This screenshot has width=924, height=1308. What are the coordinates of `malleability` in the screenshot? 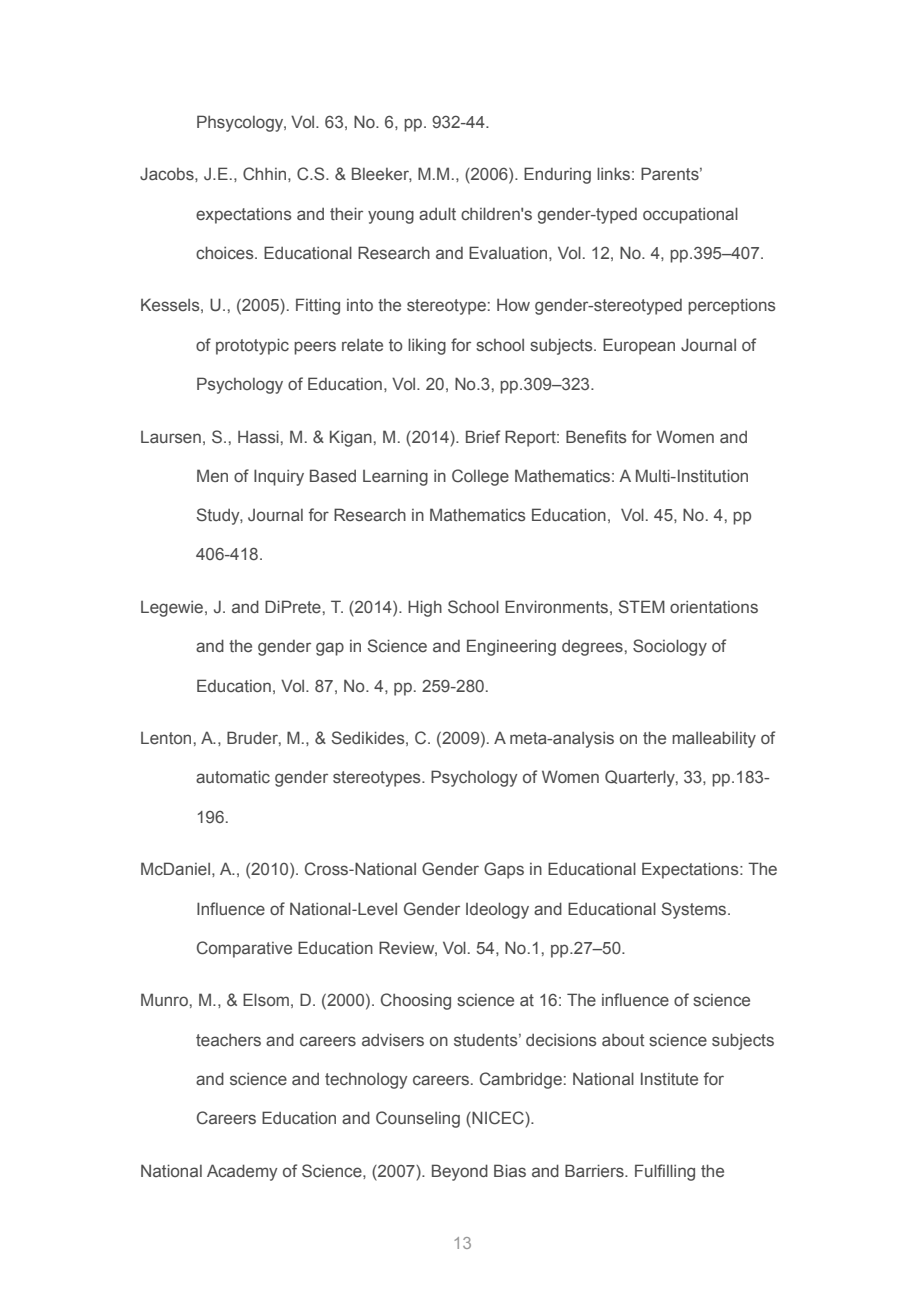 It's located at (714, 739).
